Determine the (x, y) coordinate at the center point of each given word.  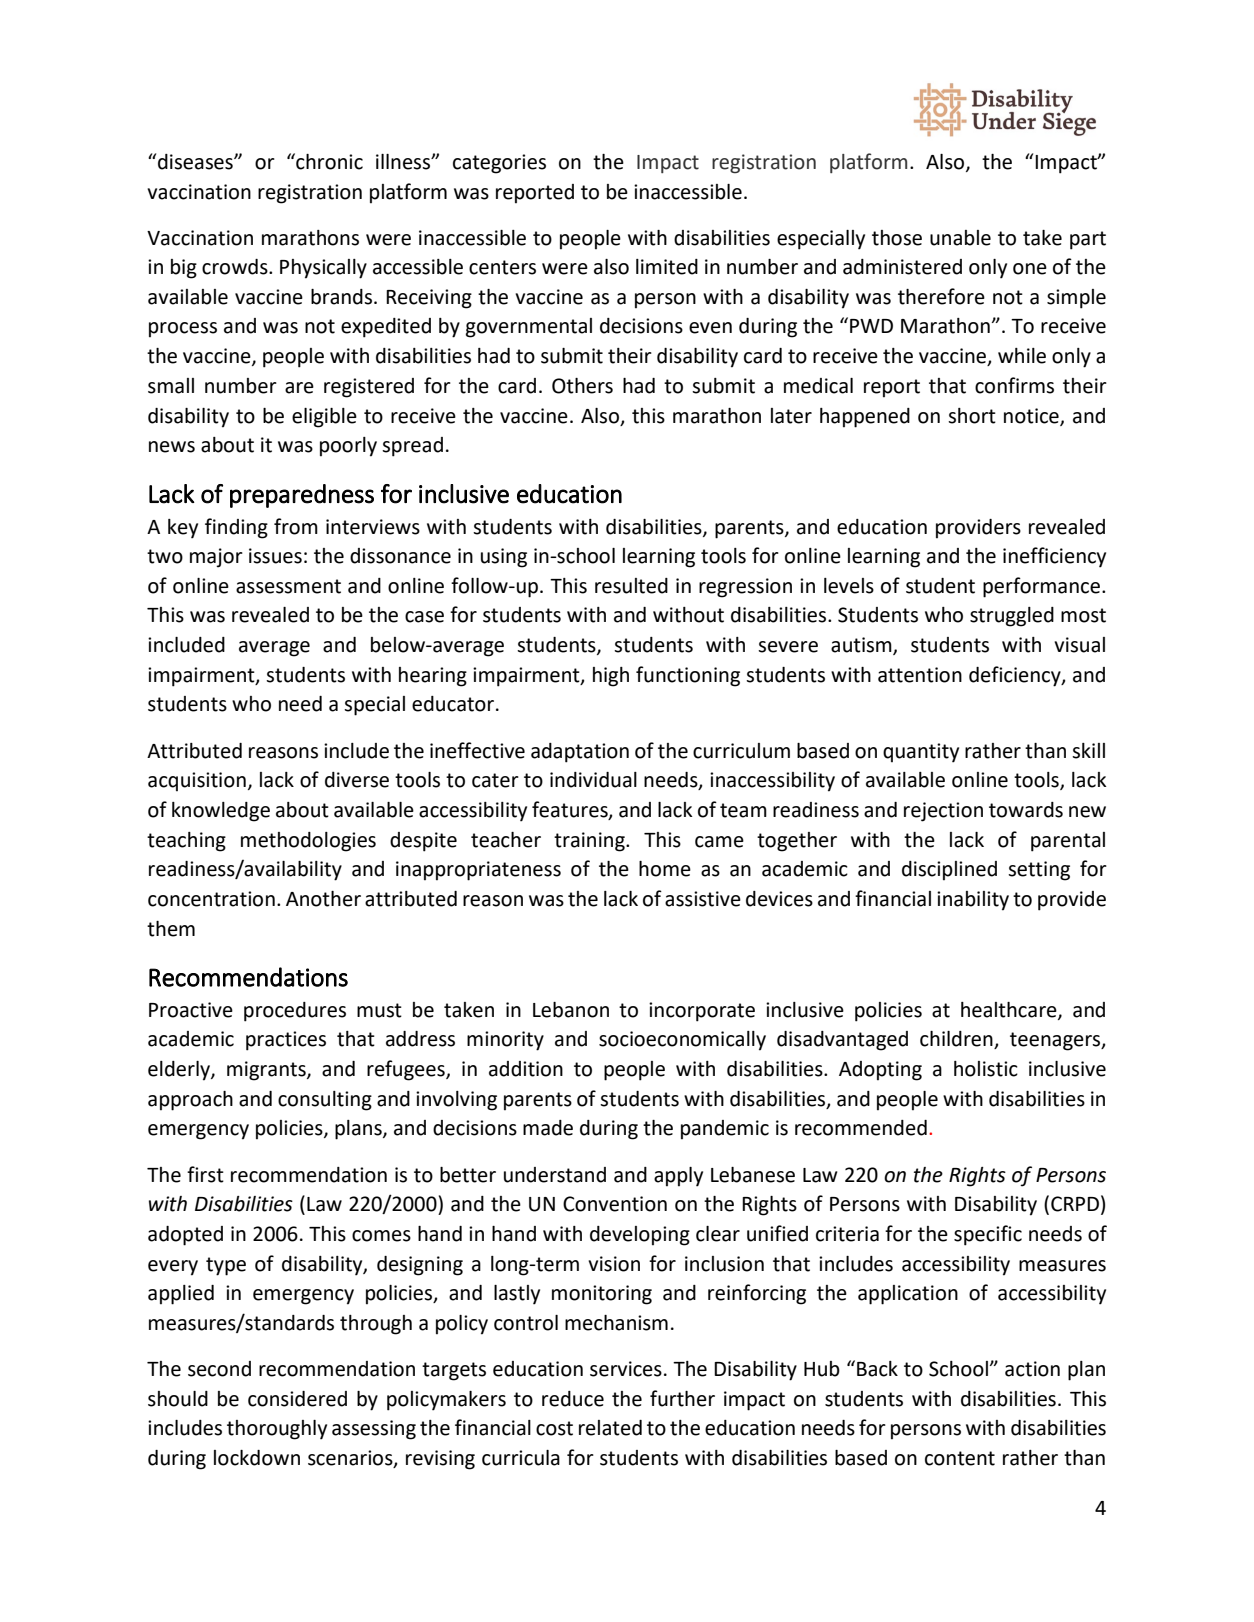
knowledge (221, 812)
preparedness (302, 496)
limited (667, 267)
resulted (631, 586)
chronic (328, 161)
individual (593, 780)
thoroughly (277, 1430)
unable (960, 238)
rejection (943, 812)
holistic (986, 1069)
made (548, 1128)
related (610, 1428)
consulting (325, 1101)
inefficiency (1054, 557)
